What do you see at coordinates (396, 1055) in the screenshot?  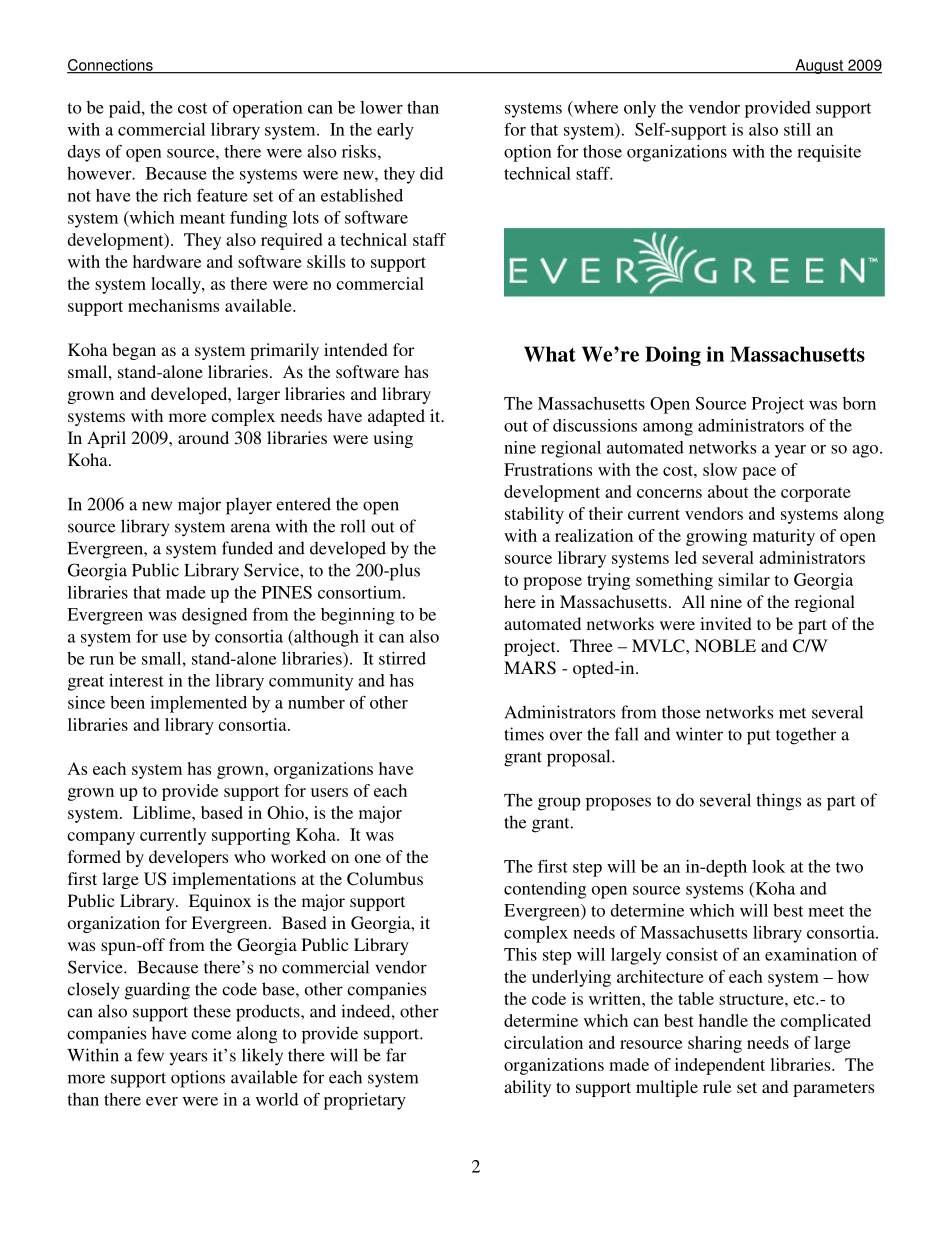 I see `far` at bounding box center [396, 1055].
